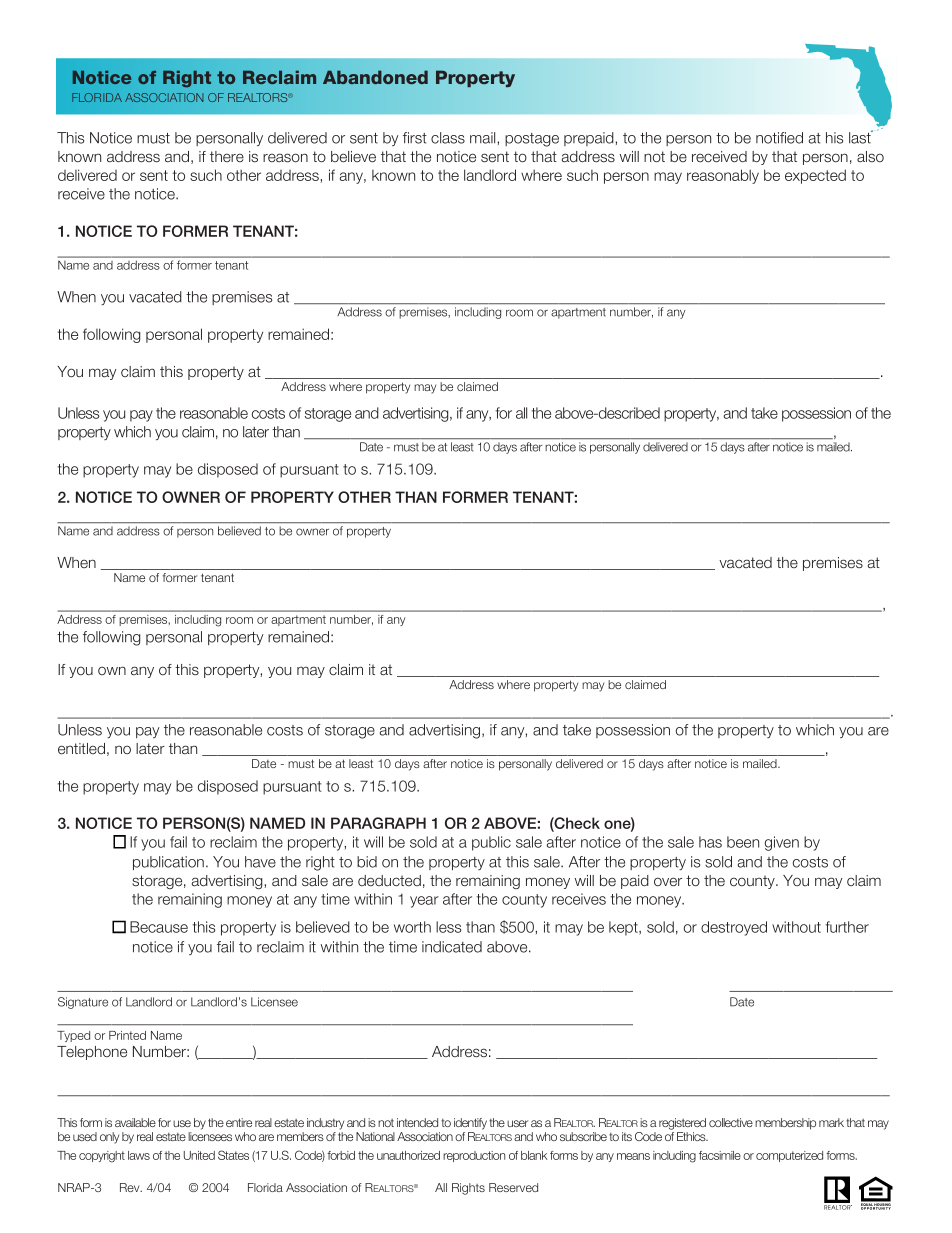 This page has width=952, height=1233. Describe the element at coordinates (779, 138) in the page. I see `notified` at that location.
